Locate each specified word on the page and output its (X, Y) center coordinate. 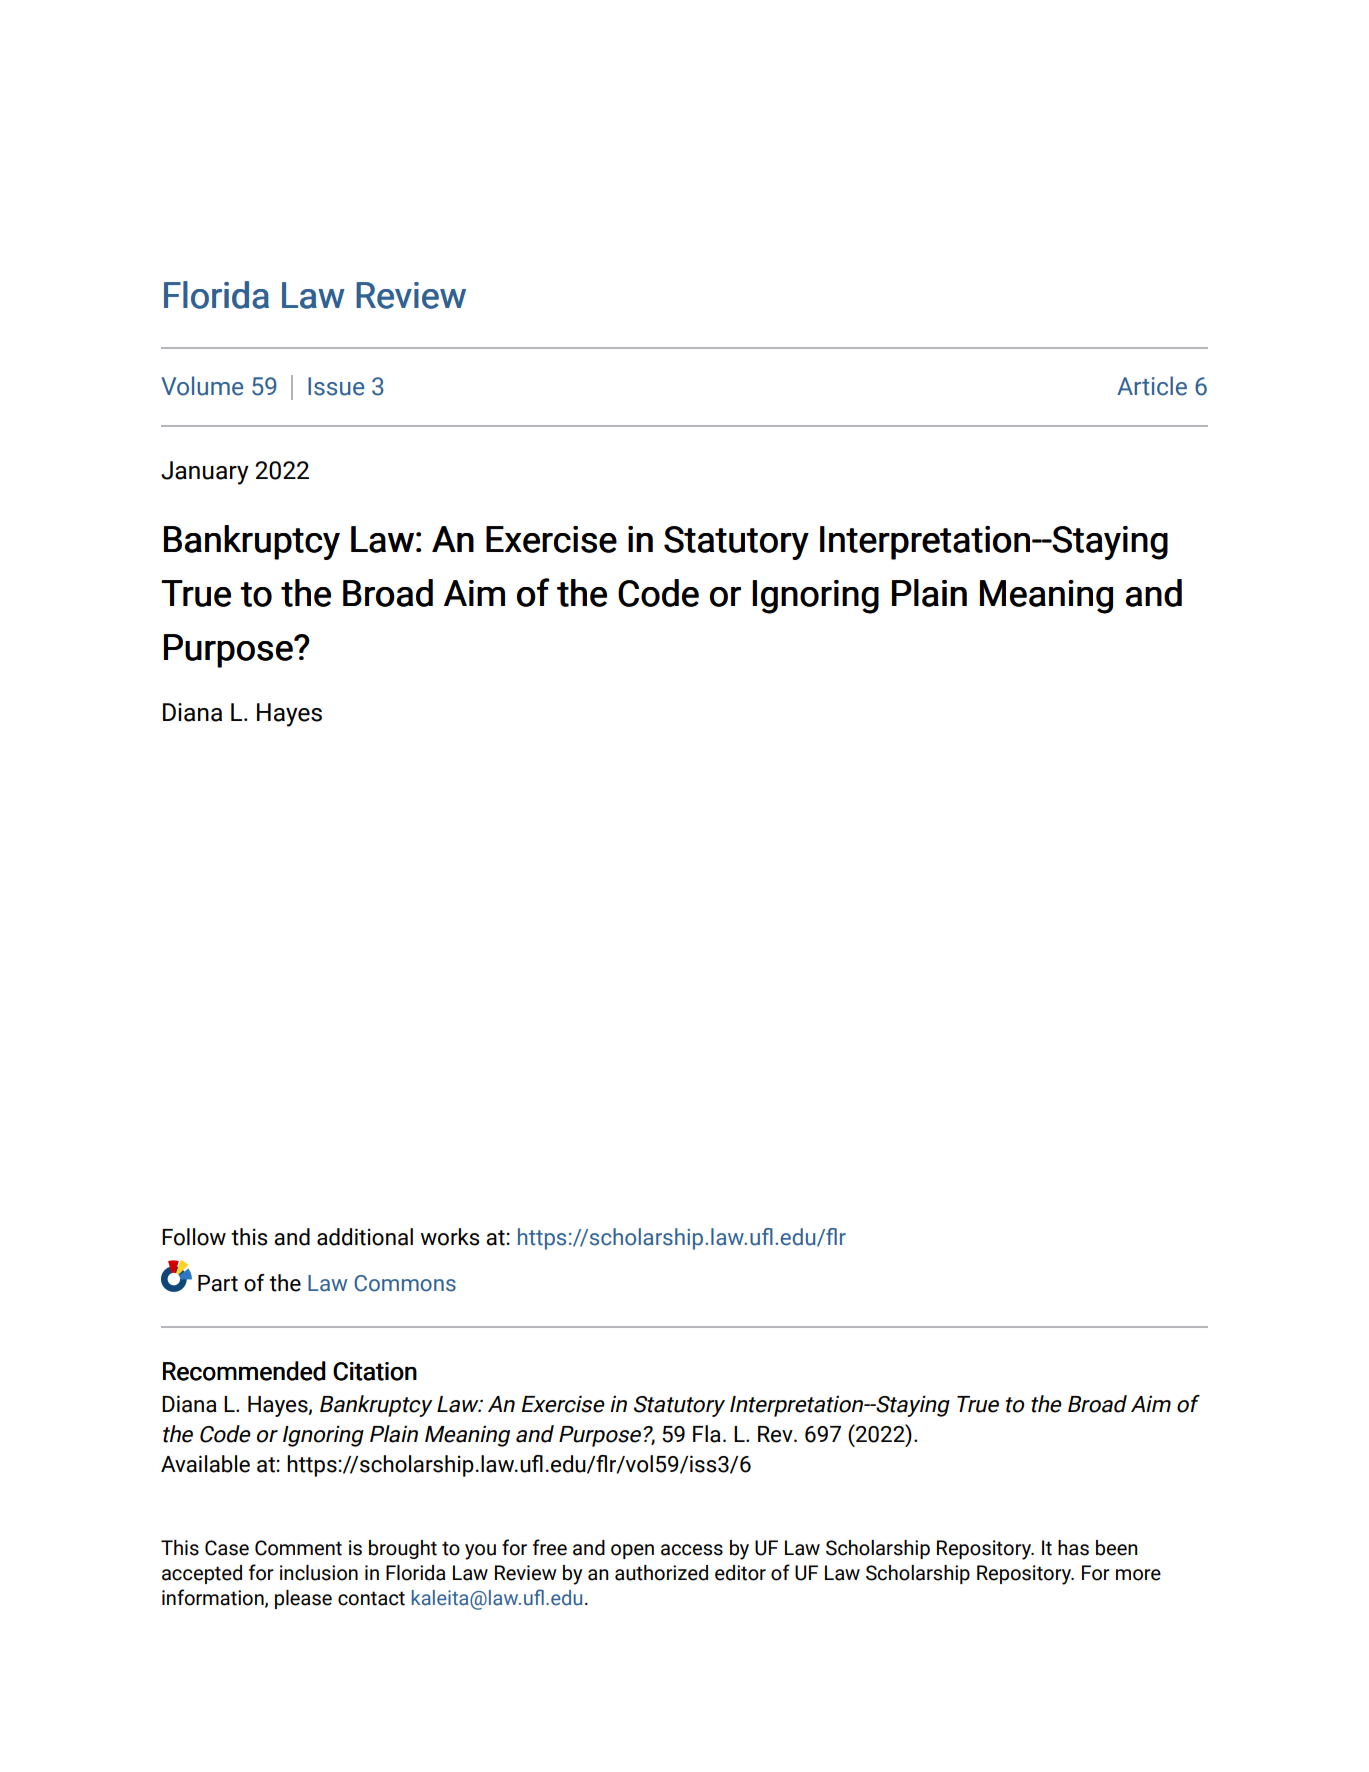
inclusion (319, 1573)
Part (218, 1283)
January (205, 473)
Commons (405, 1283)
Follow (194, 1237)
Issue (336, 386)
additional (365, 1237)
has (1073, 1548)
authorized (661, 1573)
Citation (375, 1371)
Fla (707, 1434)
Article (1152, 386)
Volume (202, 386)
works (450, 1237)
